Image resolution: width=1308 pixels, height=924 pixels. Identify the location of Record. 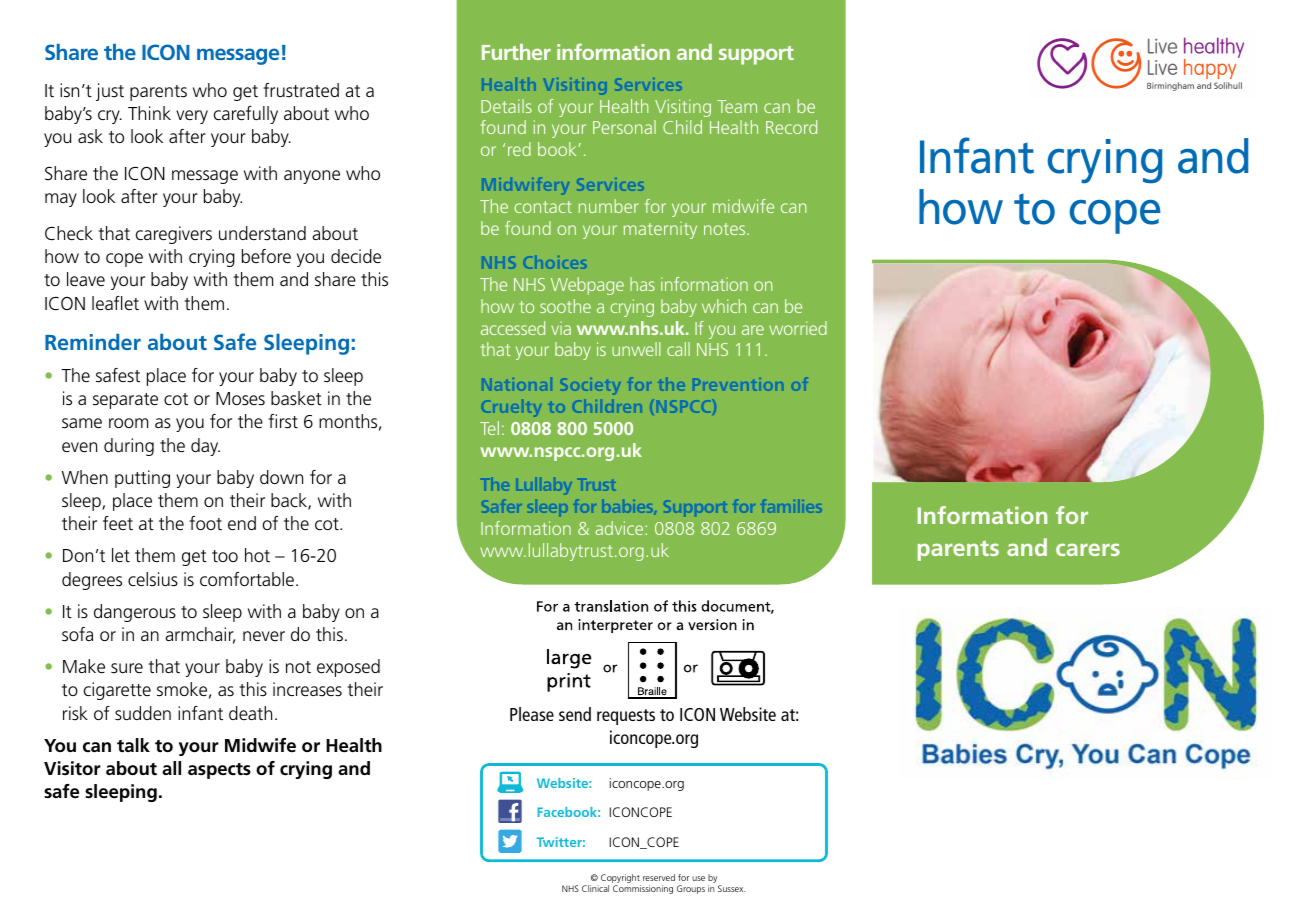
(791, 127).
